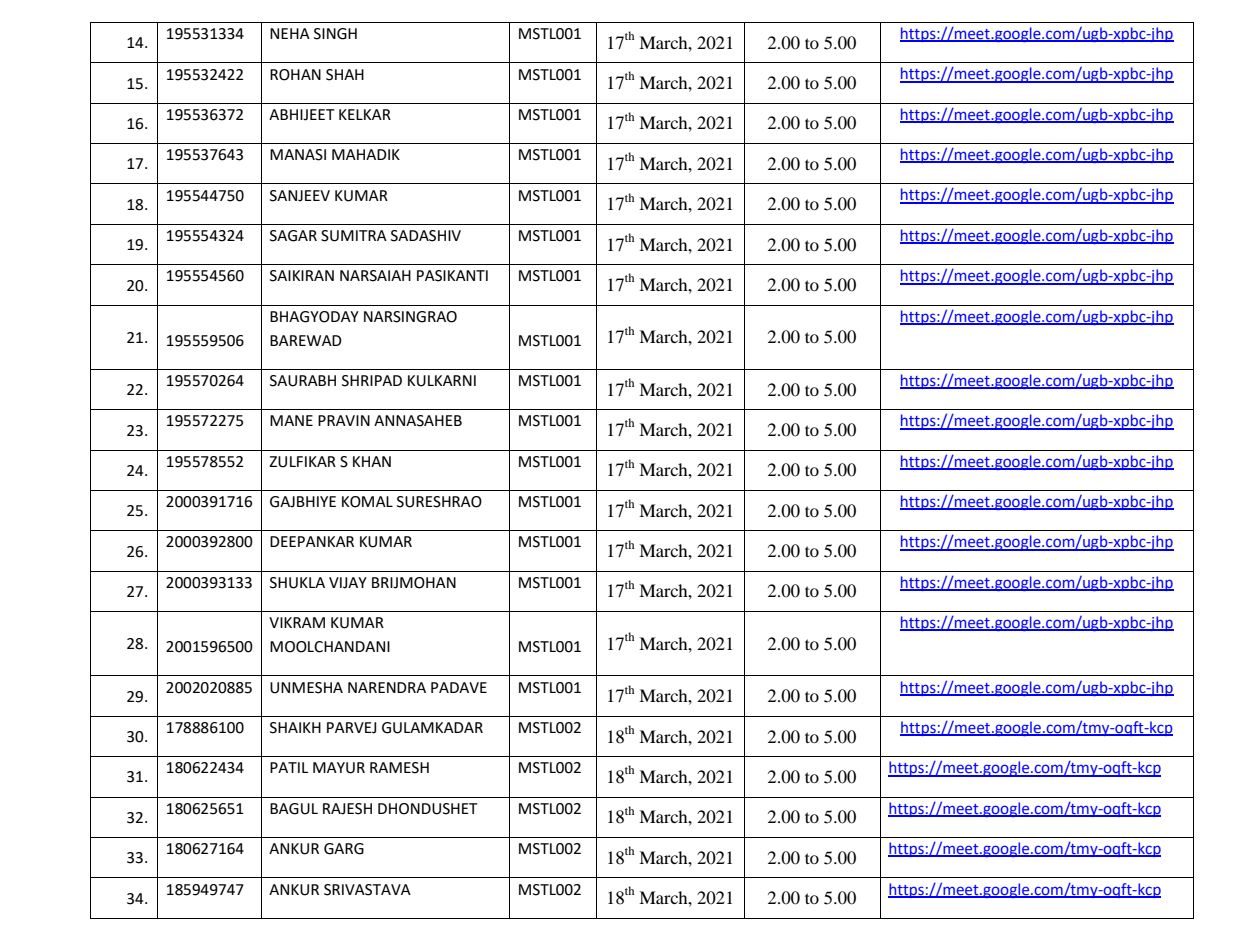  Describe the element at coordinates (387, 687) in the document. I see `NARENDRA` at that location.
